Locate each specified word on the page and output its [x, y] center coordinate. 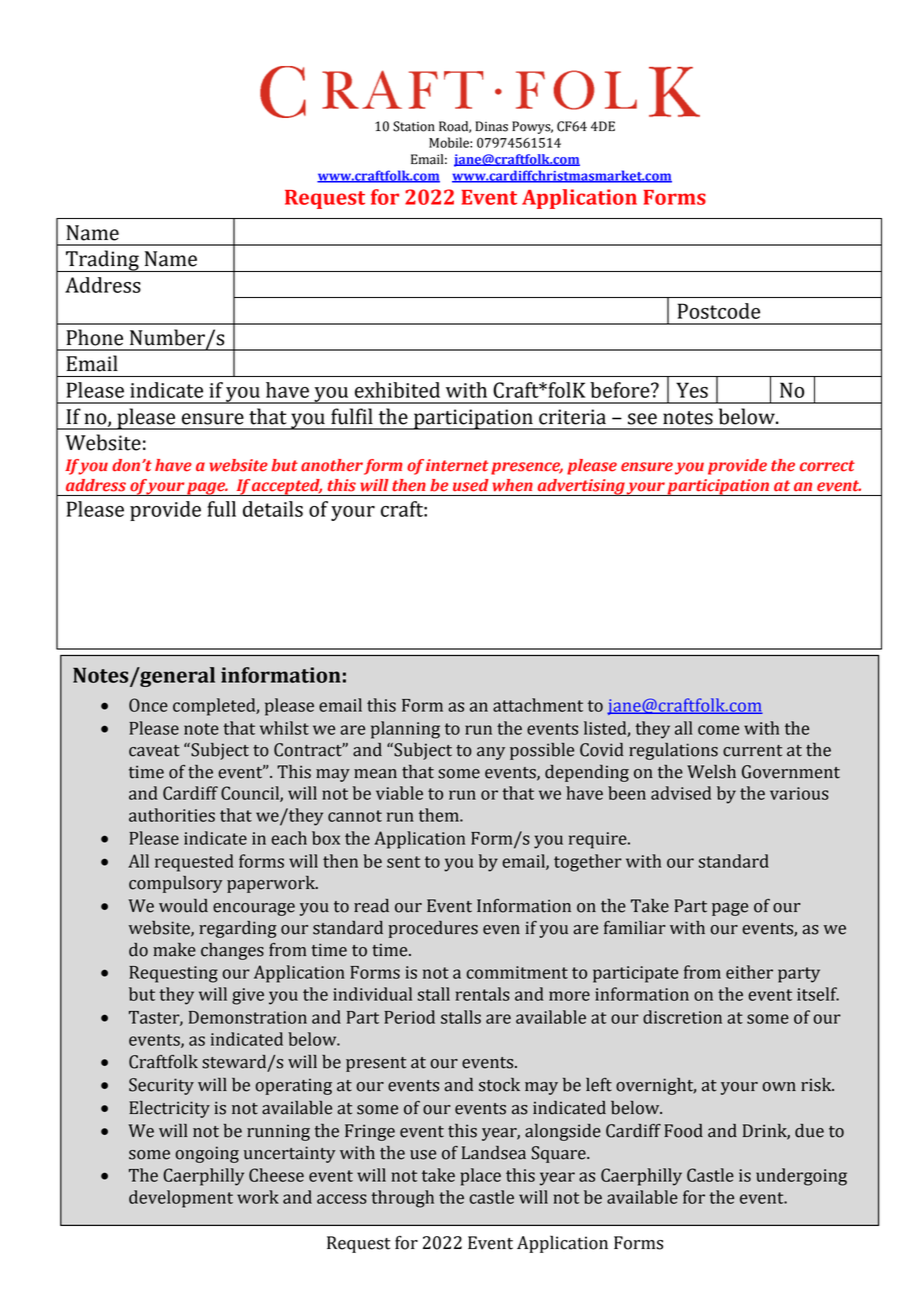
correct [827, 466]
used [471, 485]
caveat [154, 751]
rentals [483, 994]
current [752, 751]
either [749, 972]
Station [414, 126]
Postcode [719, 311]
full [221, 509]
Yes [692, 390]
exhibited [397, 390]
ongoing [207, 1154]
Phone [94, 337]
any [491, 753]
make [174, 950]
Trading [102, 261]
